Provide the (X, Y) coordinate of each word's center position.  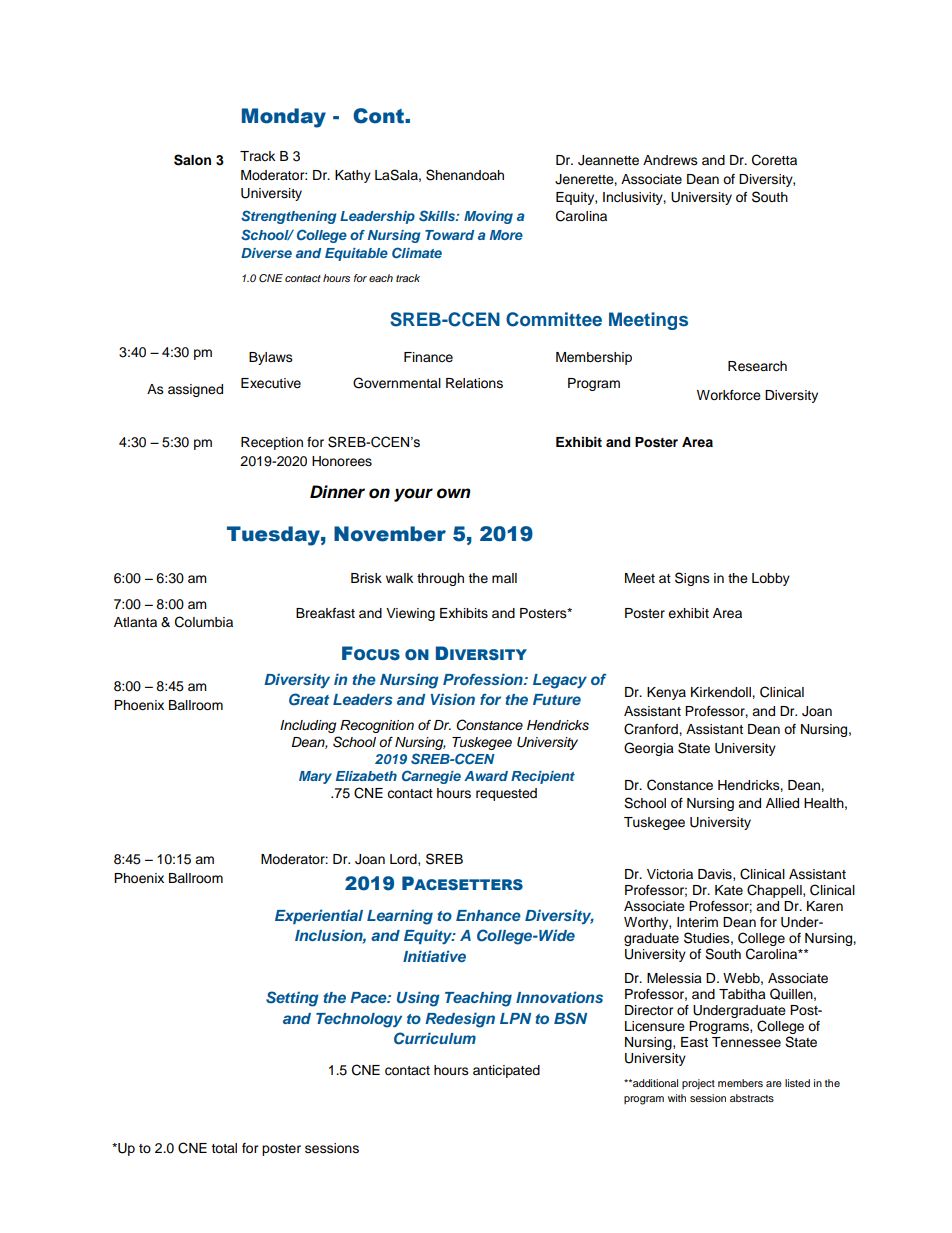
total (224, 1148)
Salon (192, 160)
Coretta (774, 160)
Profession (484, 679)
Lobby (771, 579)
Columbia (204, 622)
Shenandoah (465, 175)
